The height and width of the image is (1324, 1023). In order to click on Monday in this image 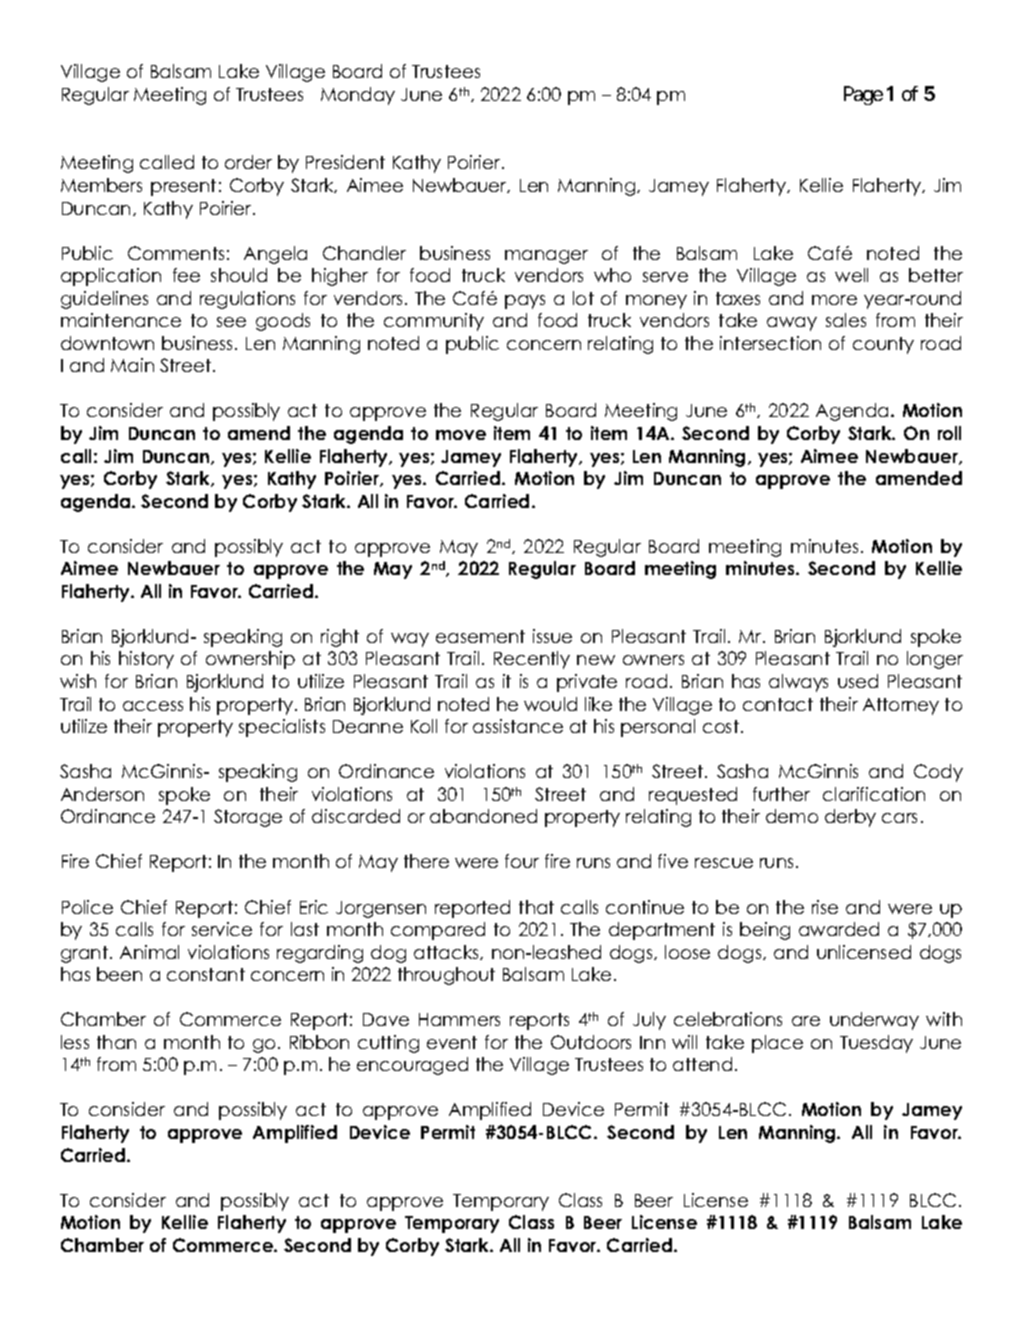, I will do `click(358, 96)`.
